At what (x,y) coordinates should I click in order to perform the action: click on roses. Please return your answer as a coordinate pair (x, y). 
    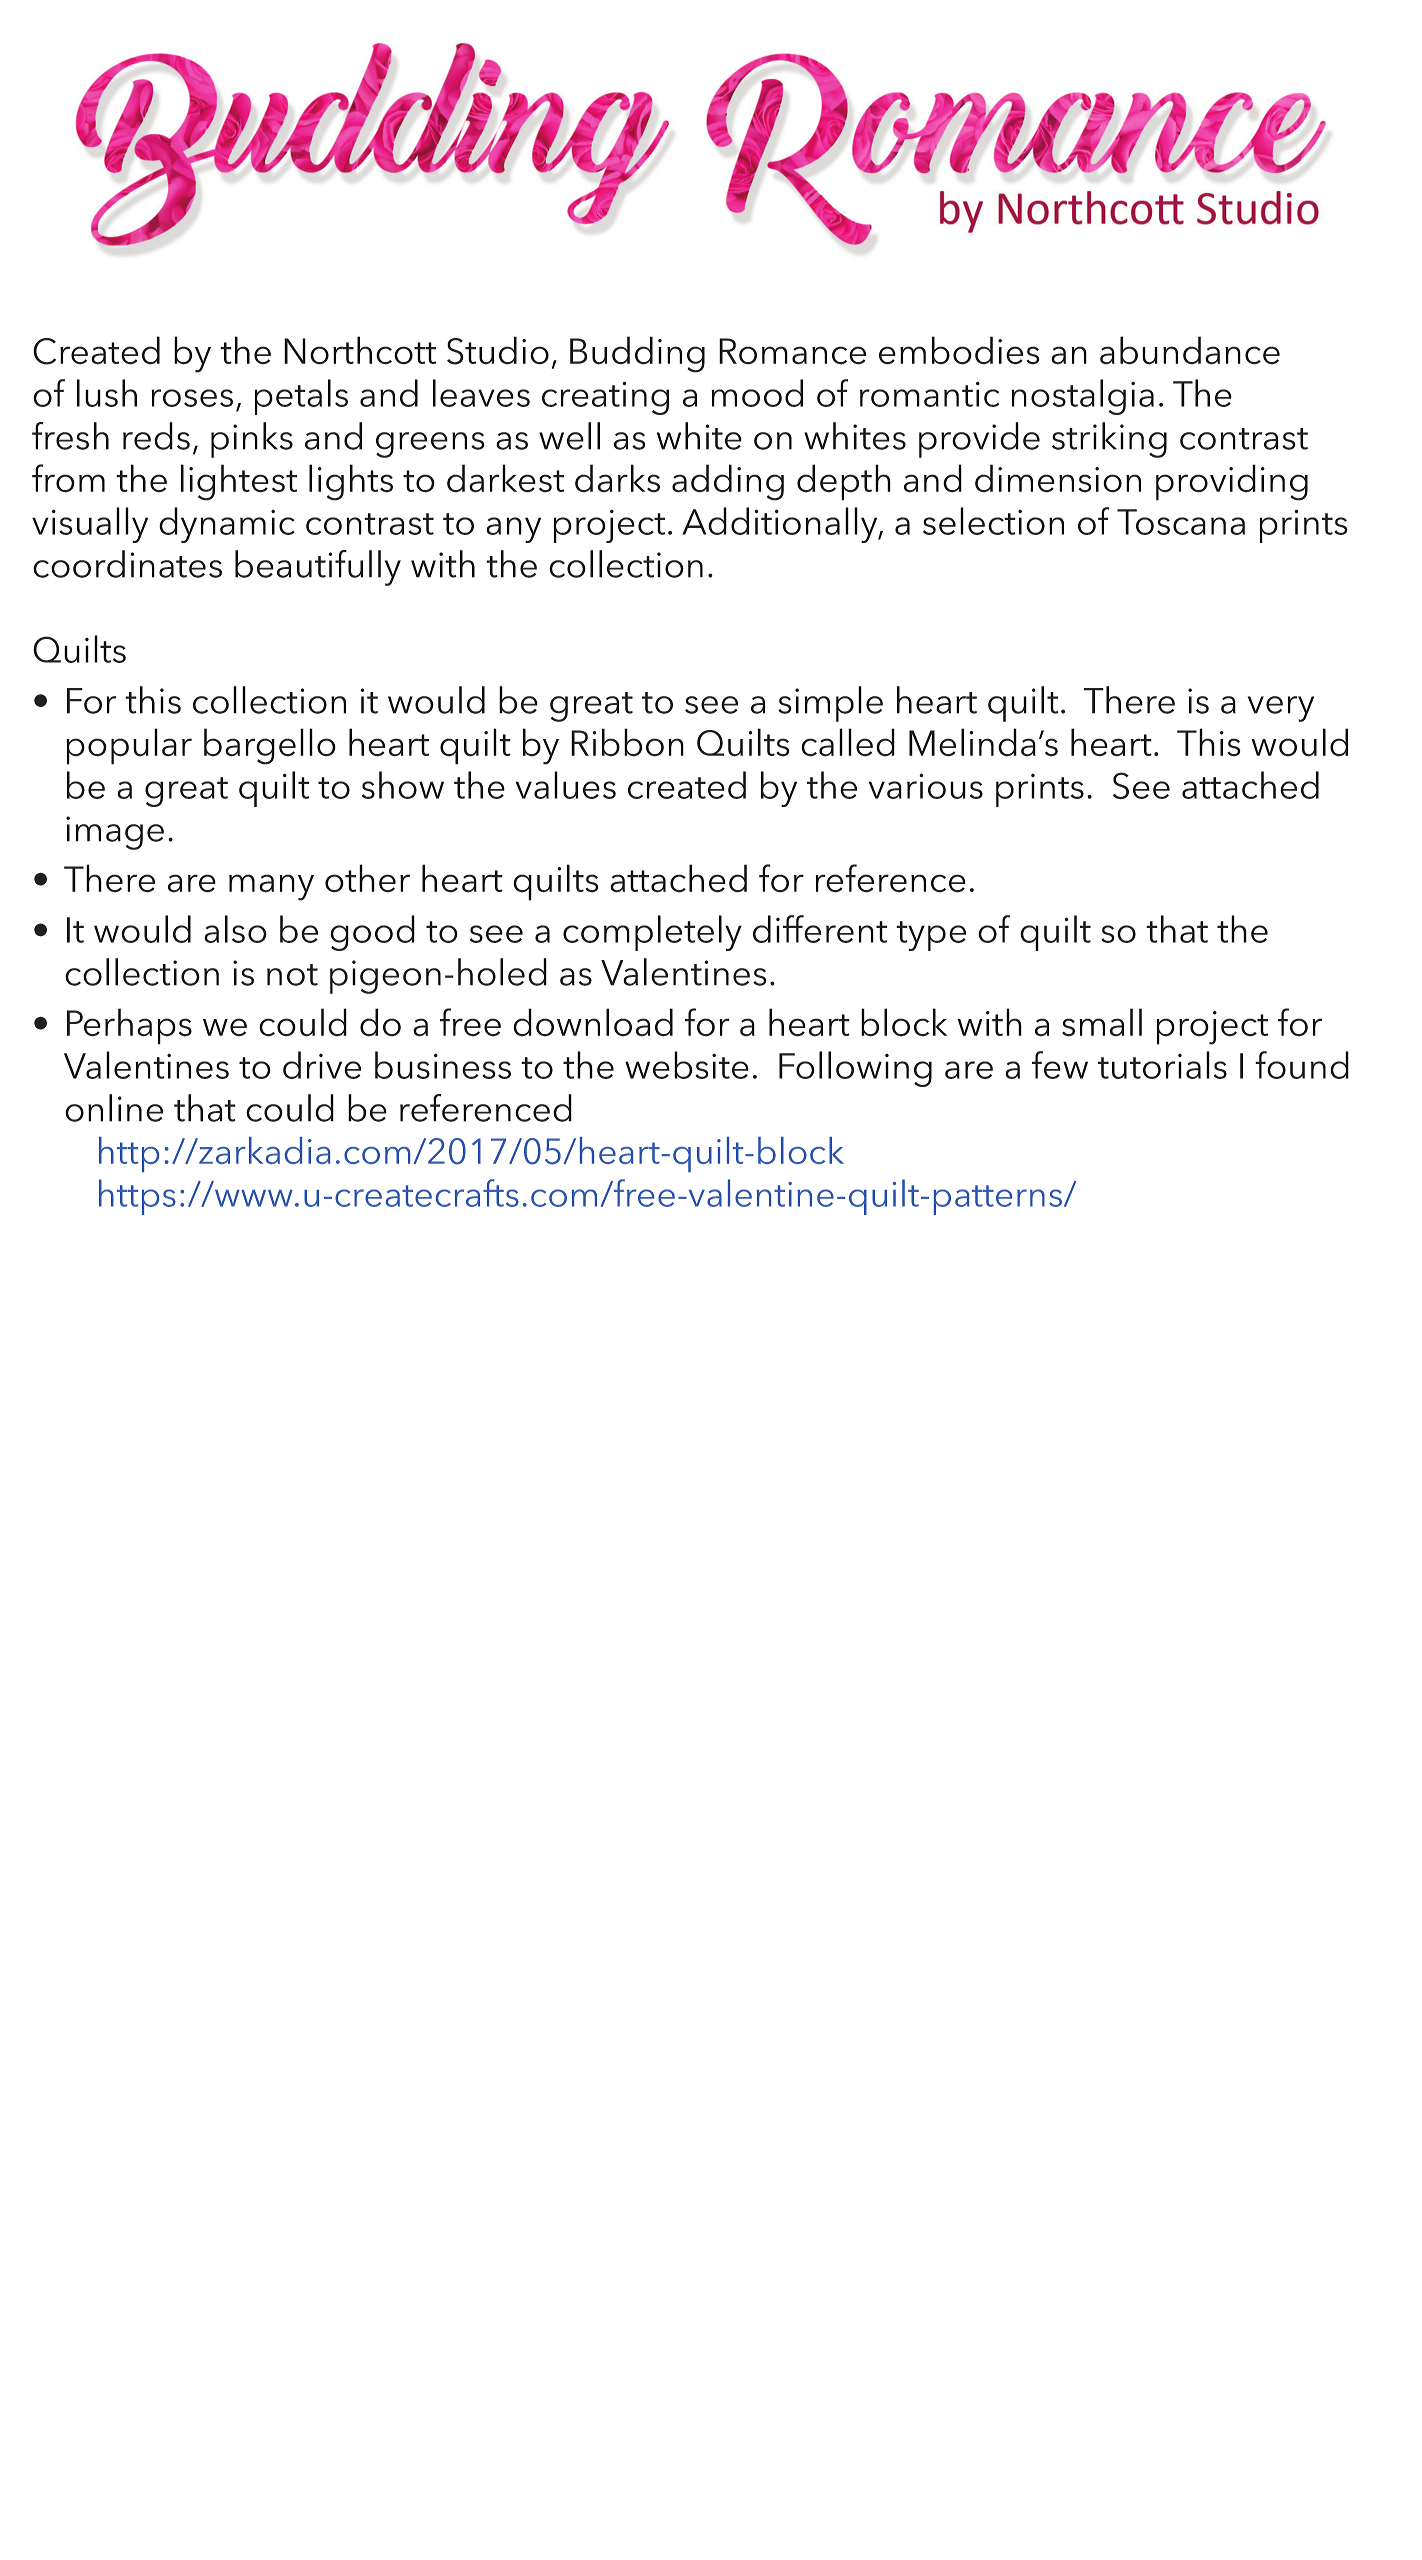
    Looking at the image, I should click on (192, 398).
